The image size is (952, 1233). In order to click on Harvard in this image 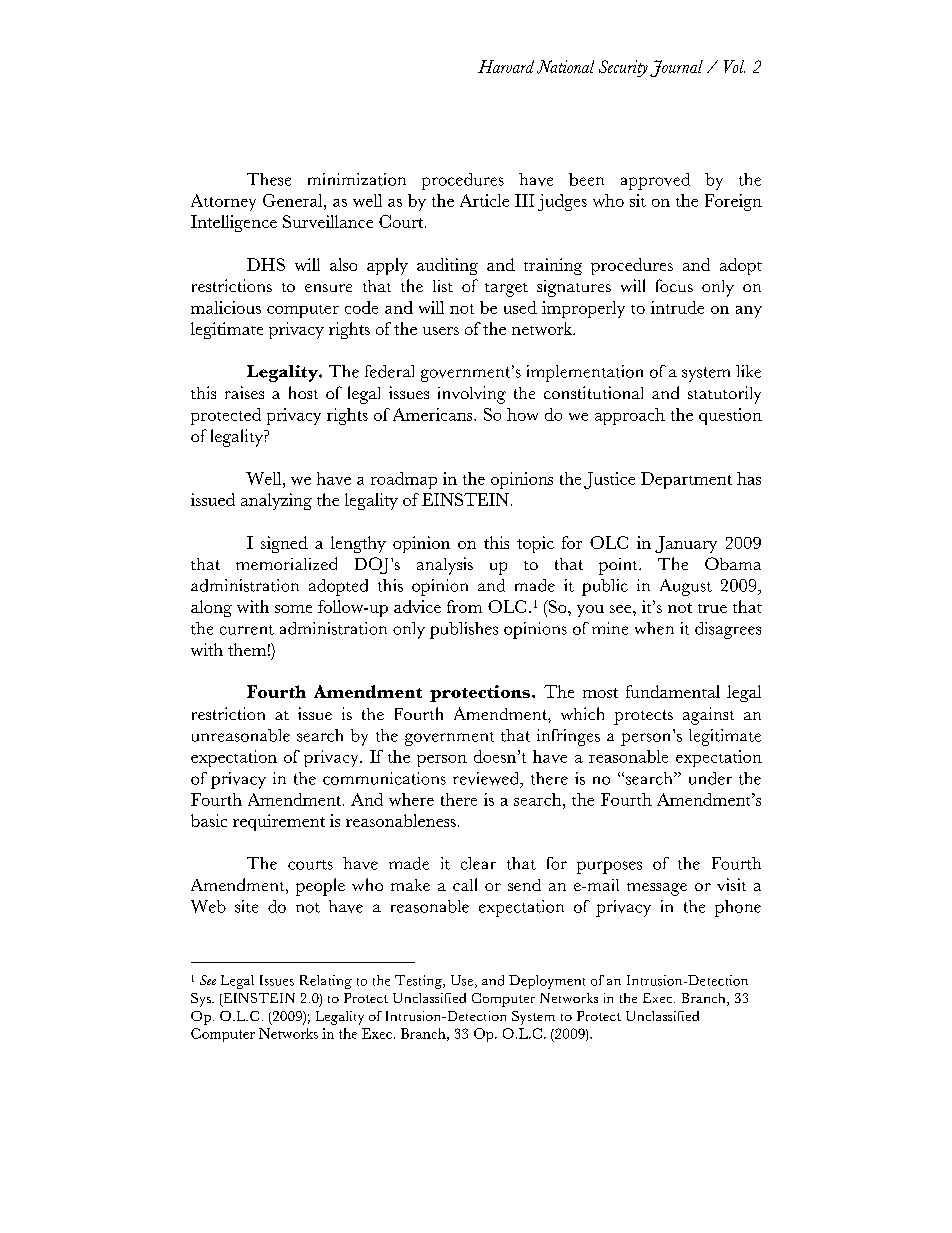, I will do `click(506, 66)`.
